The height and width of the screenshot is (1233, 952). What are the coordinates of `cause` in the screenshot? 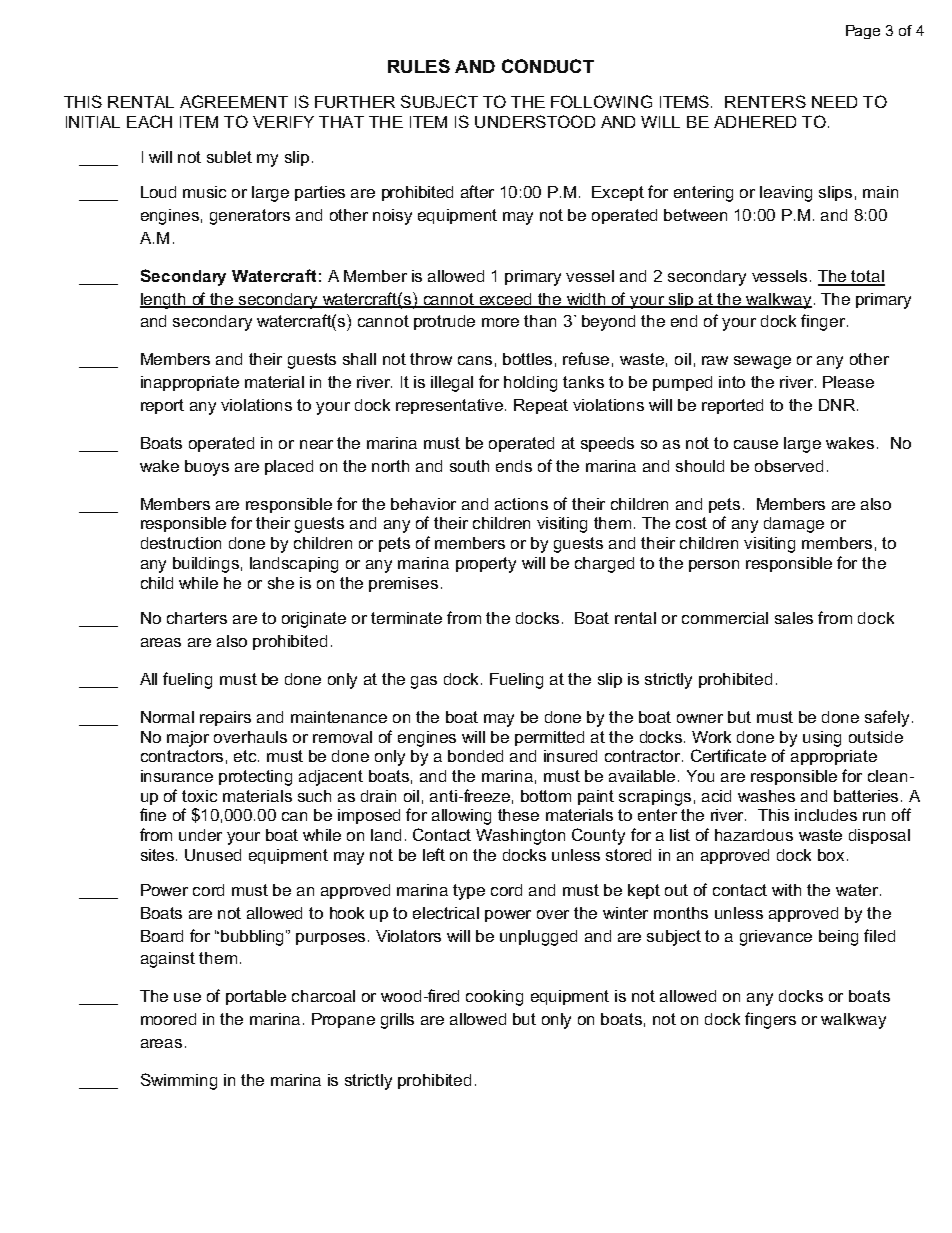 It's located at (756, 444).
